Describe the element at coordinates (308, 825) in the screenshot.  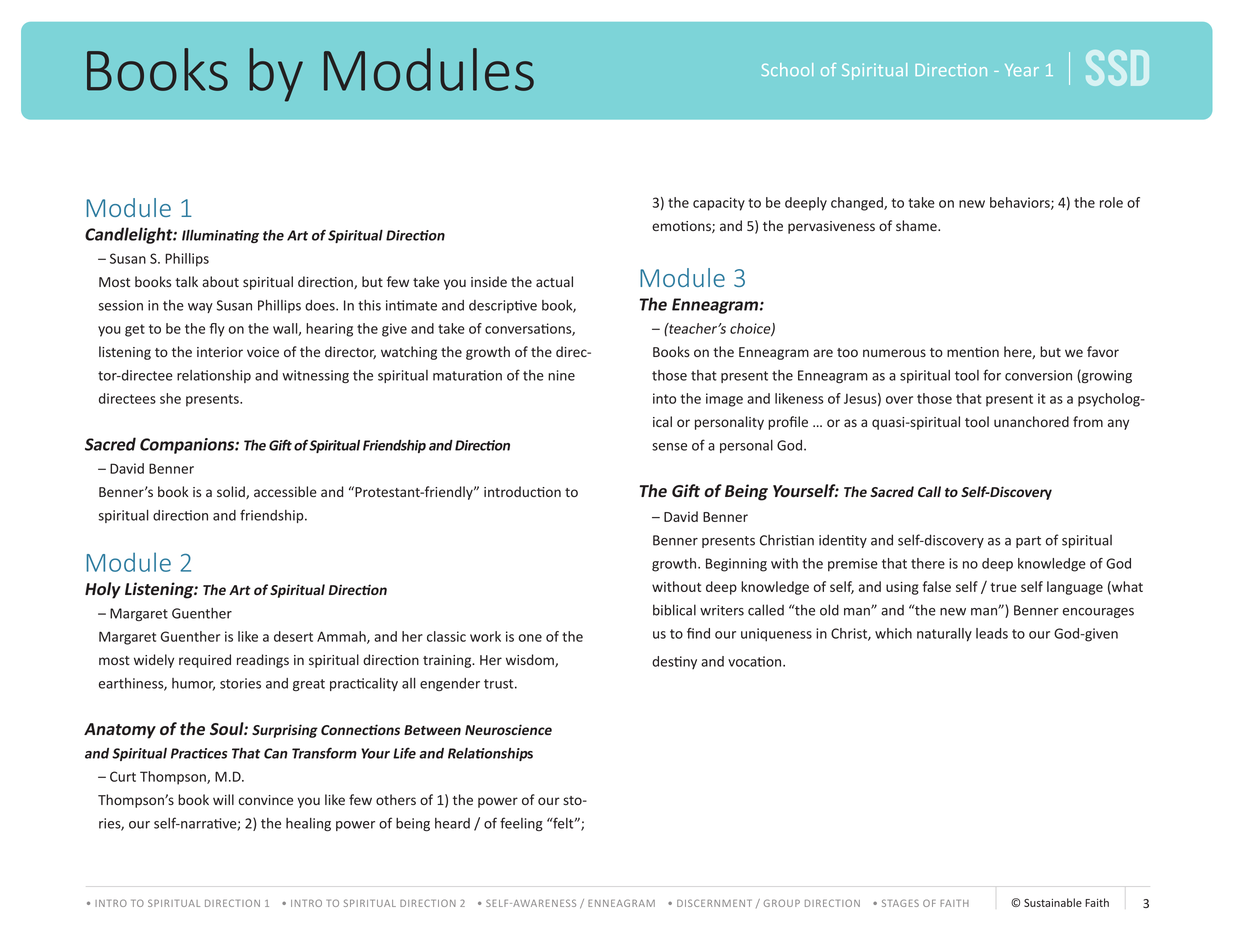
I see `healing` at that location.
